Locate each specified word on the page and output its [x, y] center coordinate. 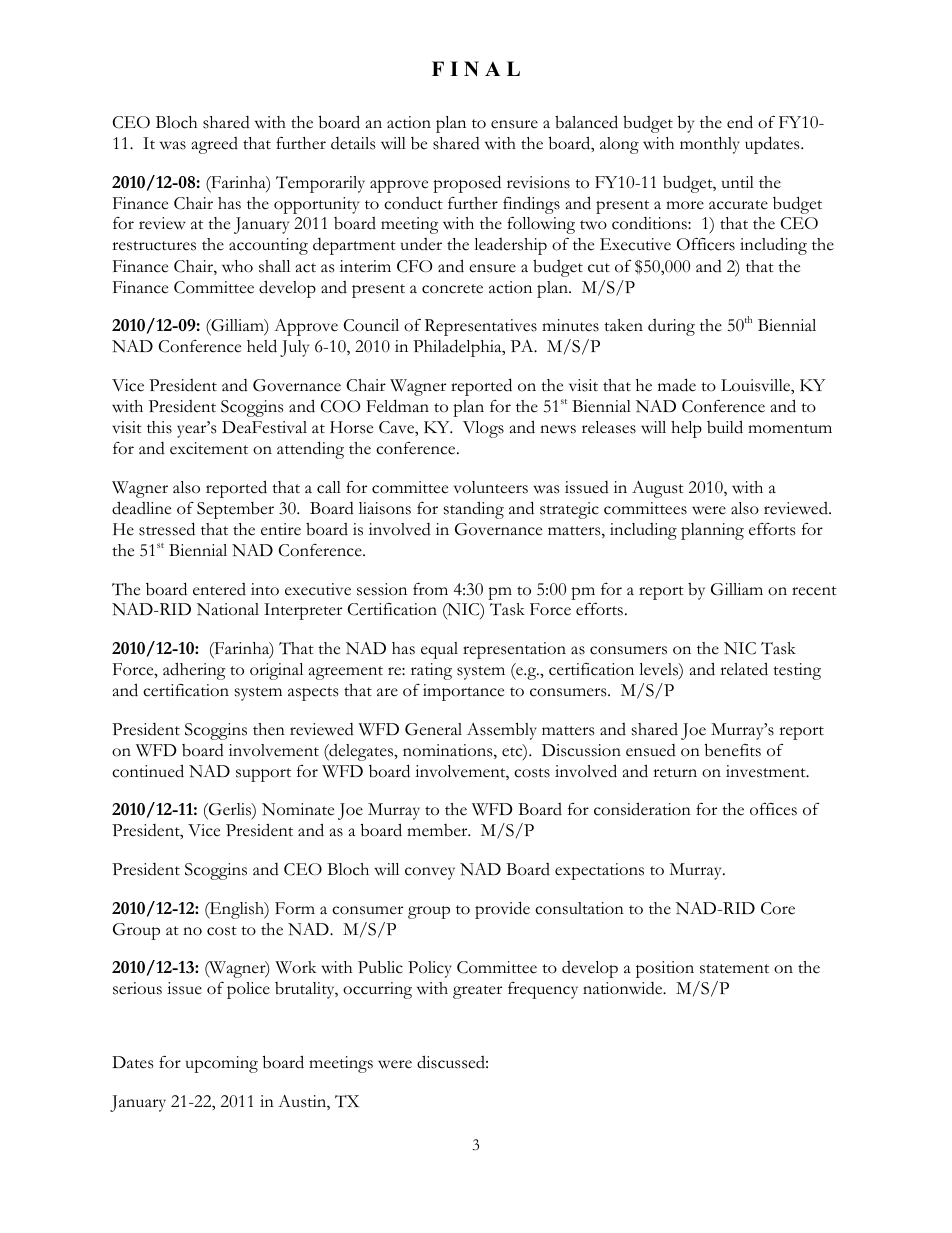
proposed [467, 184]
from [430, 589]
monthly [710, 145]
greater [477, 992]
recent [814, 591]
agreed [215, 145]
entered [219, 589]
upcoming [222, 1064]
